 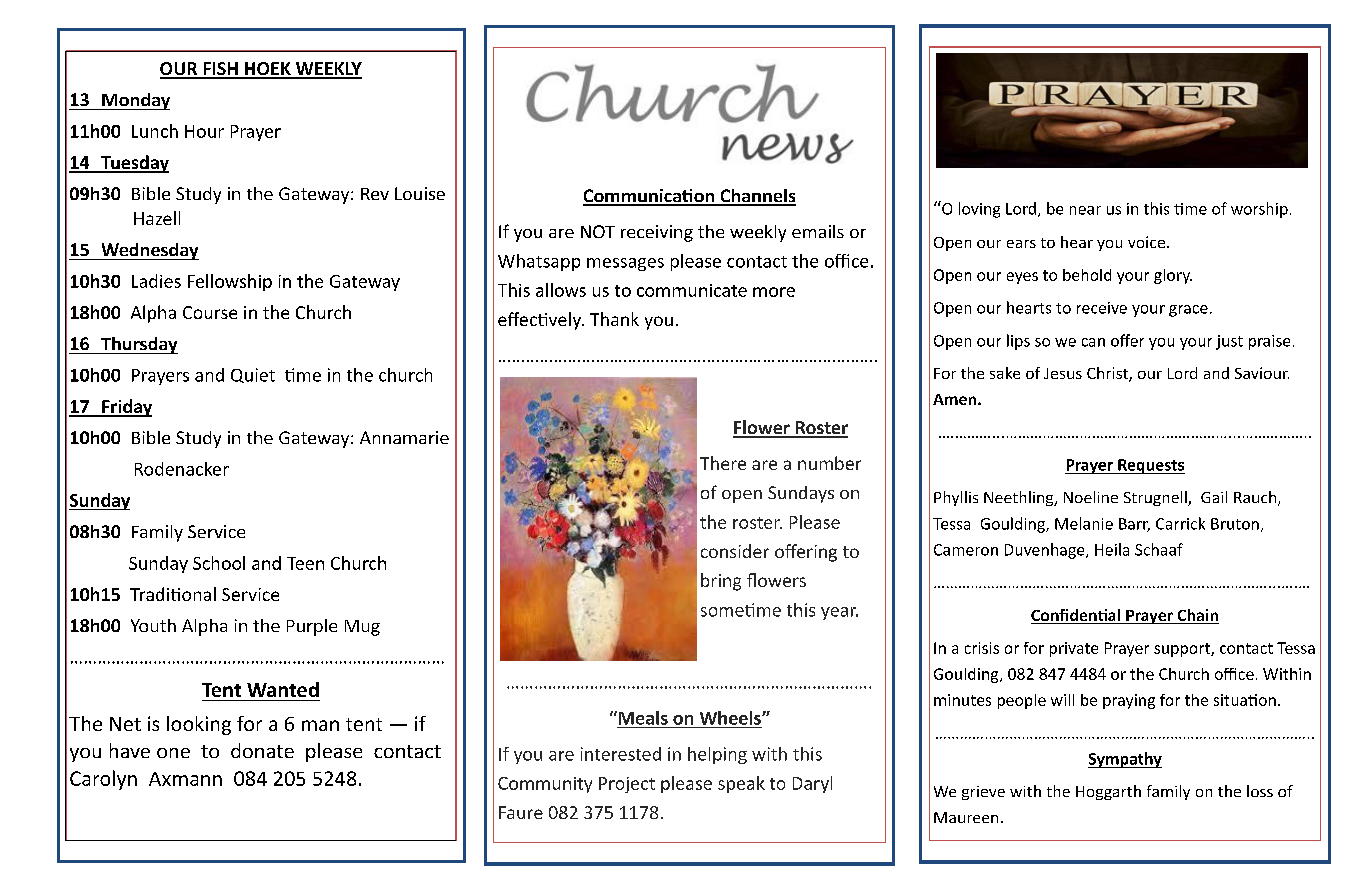 I want to click on Requests, so click(x=1150, y=466).
